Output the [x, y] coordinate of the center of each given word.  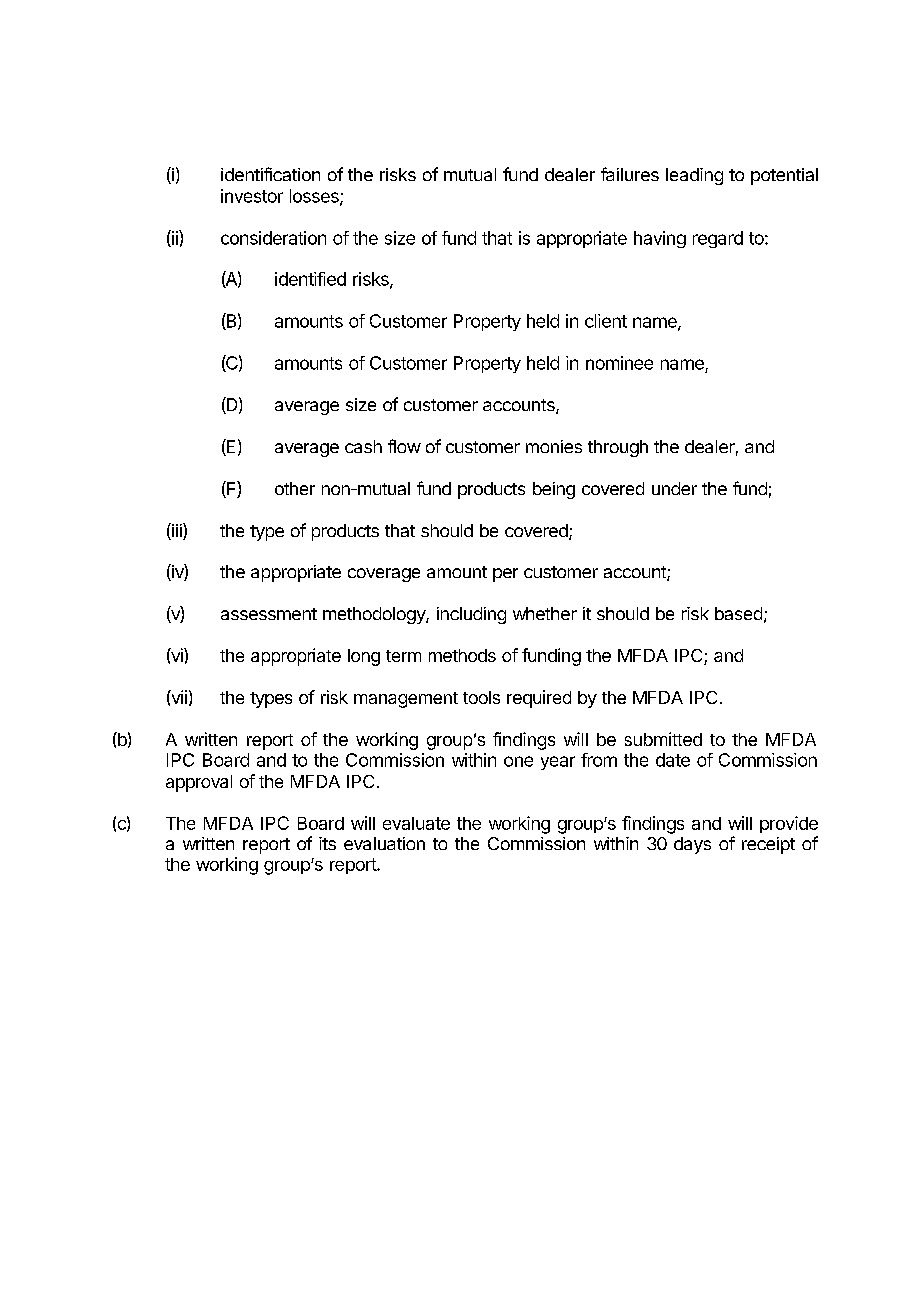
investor [252, 196]
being [554, 490]
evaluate [416, 823]
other [295, 488]
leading [694, 176]
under [674, 488]
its [327, 843]
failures [630, 174]
